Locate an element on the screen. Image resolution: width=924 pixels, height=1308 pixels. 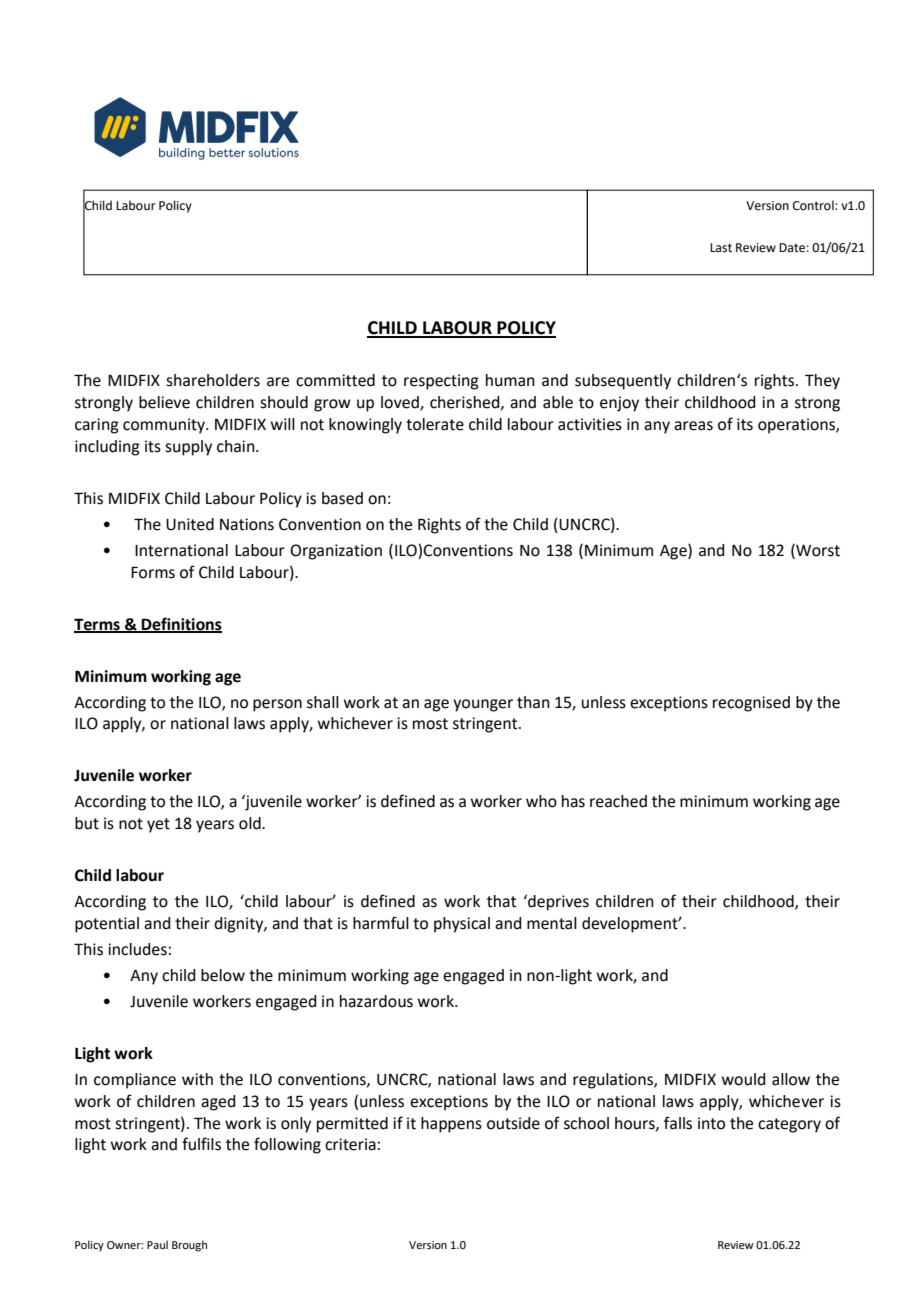
respecting is located at coordinates (441, 382).
